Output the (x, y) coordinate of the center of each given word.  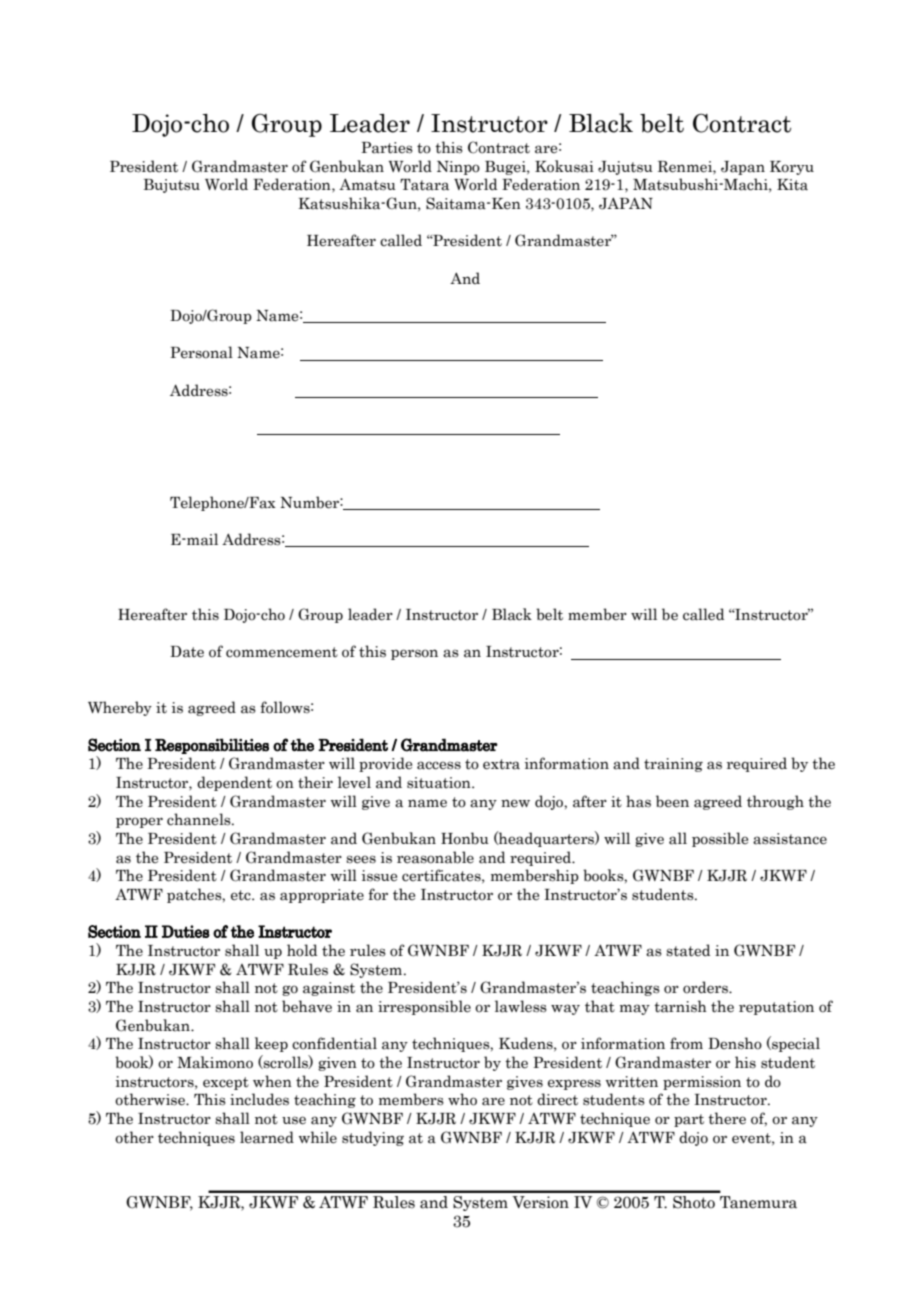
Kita (792, 185)
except (226, 1083)
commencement (282, 652)
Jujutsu (625, 168)
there (727, 1118)
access (439, 765)
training (673, 765)
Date (187, 652)
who (462, 1099)
